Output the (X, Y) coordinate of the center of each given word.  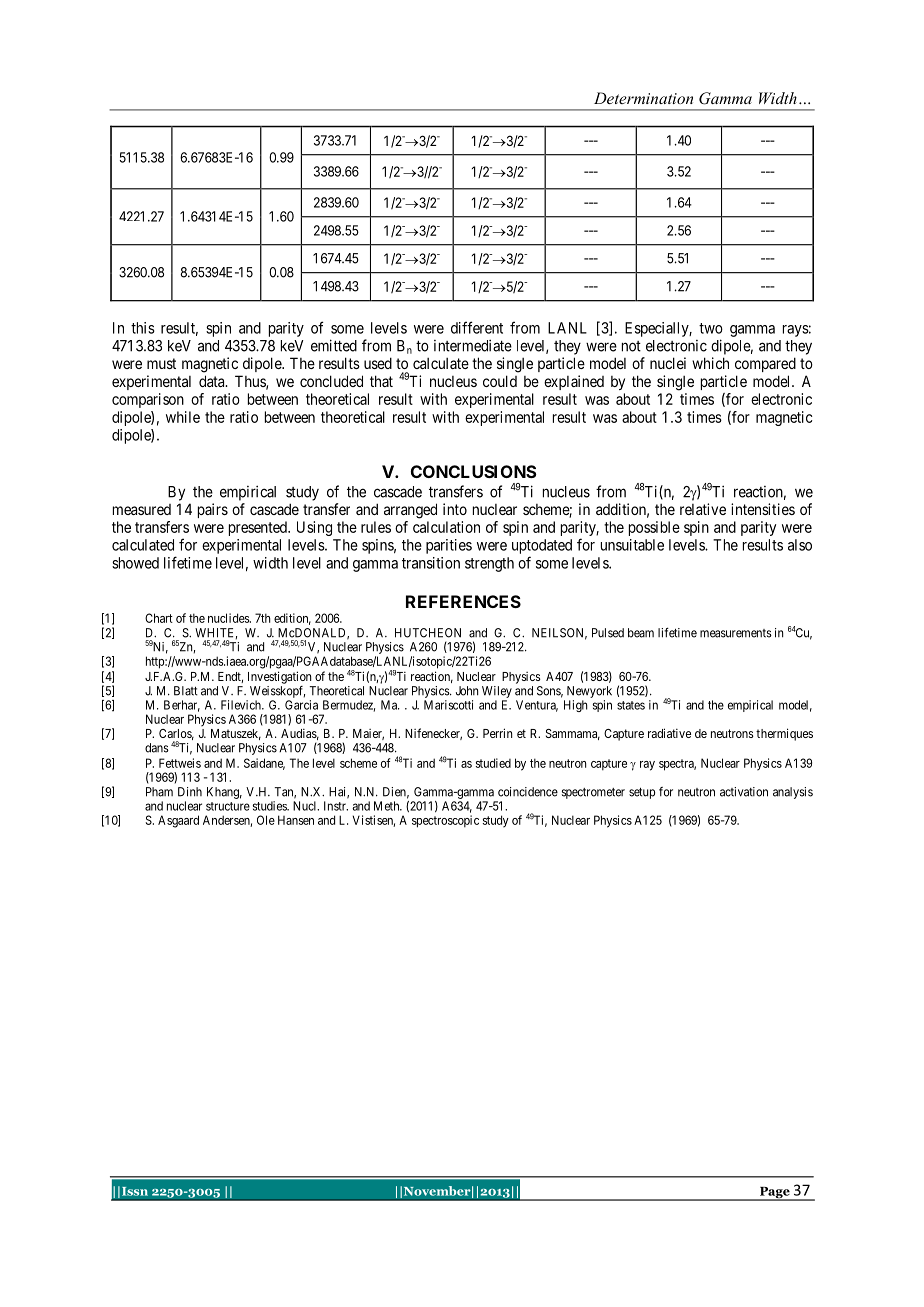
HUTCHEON (428, 633)
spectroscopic (445, 821)
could (500, 381)
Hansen (296, 820)
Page (774, 1194)
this (143, 328)
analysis (793, 793)
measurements (736, 633)
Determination (643, 98)
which (710, 363)
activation (744, 792)
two (711, 328)
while (183, 417)
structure (228, 806)
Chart (159, 618)
